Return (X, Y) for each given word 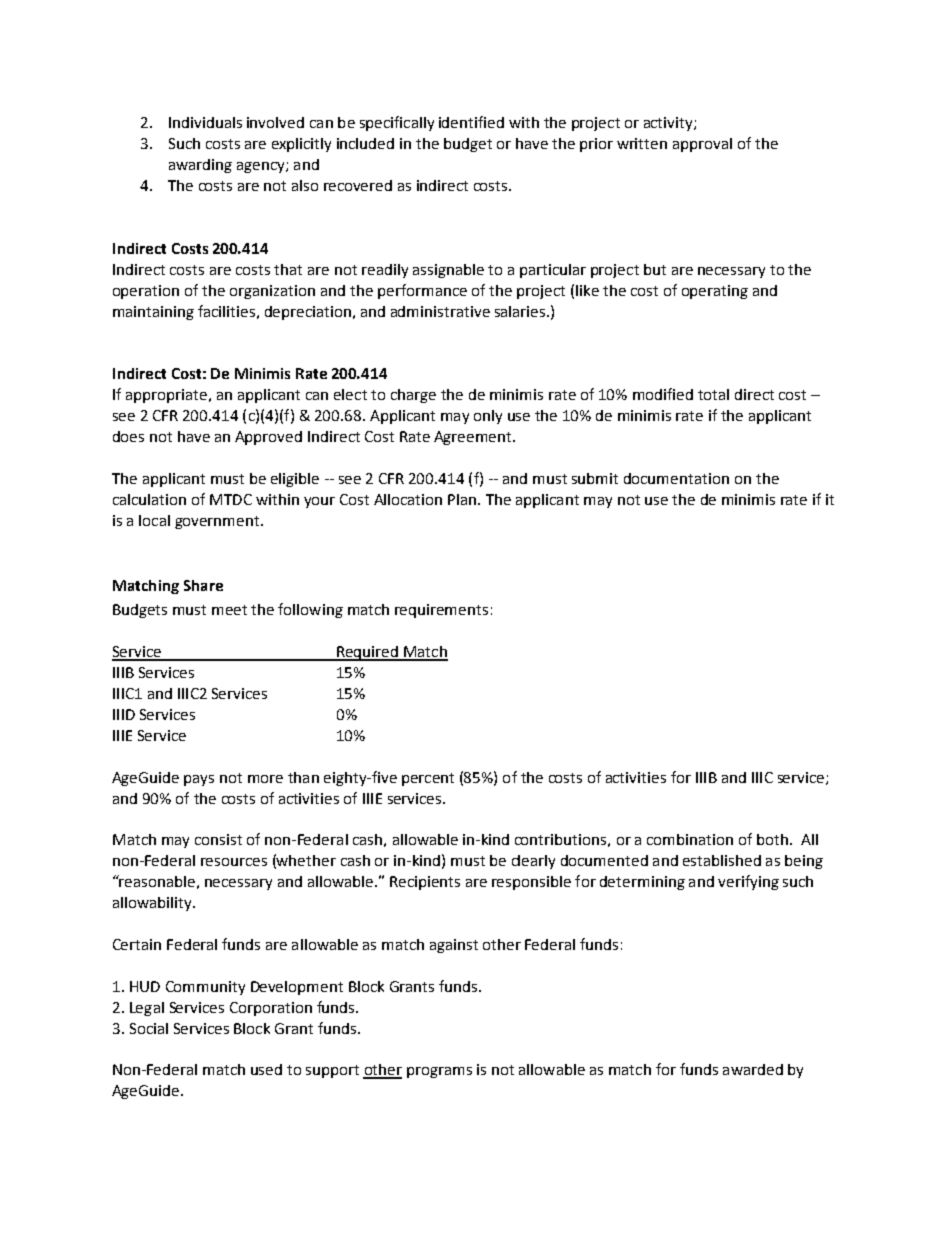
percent (428, 779)
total (713, 394)
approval (702, 145)
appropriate (166, 396)
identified (471, 122)
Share (203, 585)
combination (690, 839)
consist (218, 839)
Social (149, 1028)
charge (413, 396)
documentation (676, 478)
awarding (200, 166)
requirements (441, 611)
